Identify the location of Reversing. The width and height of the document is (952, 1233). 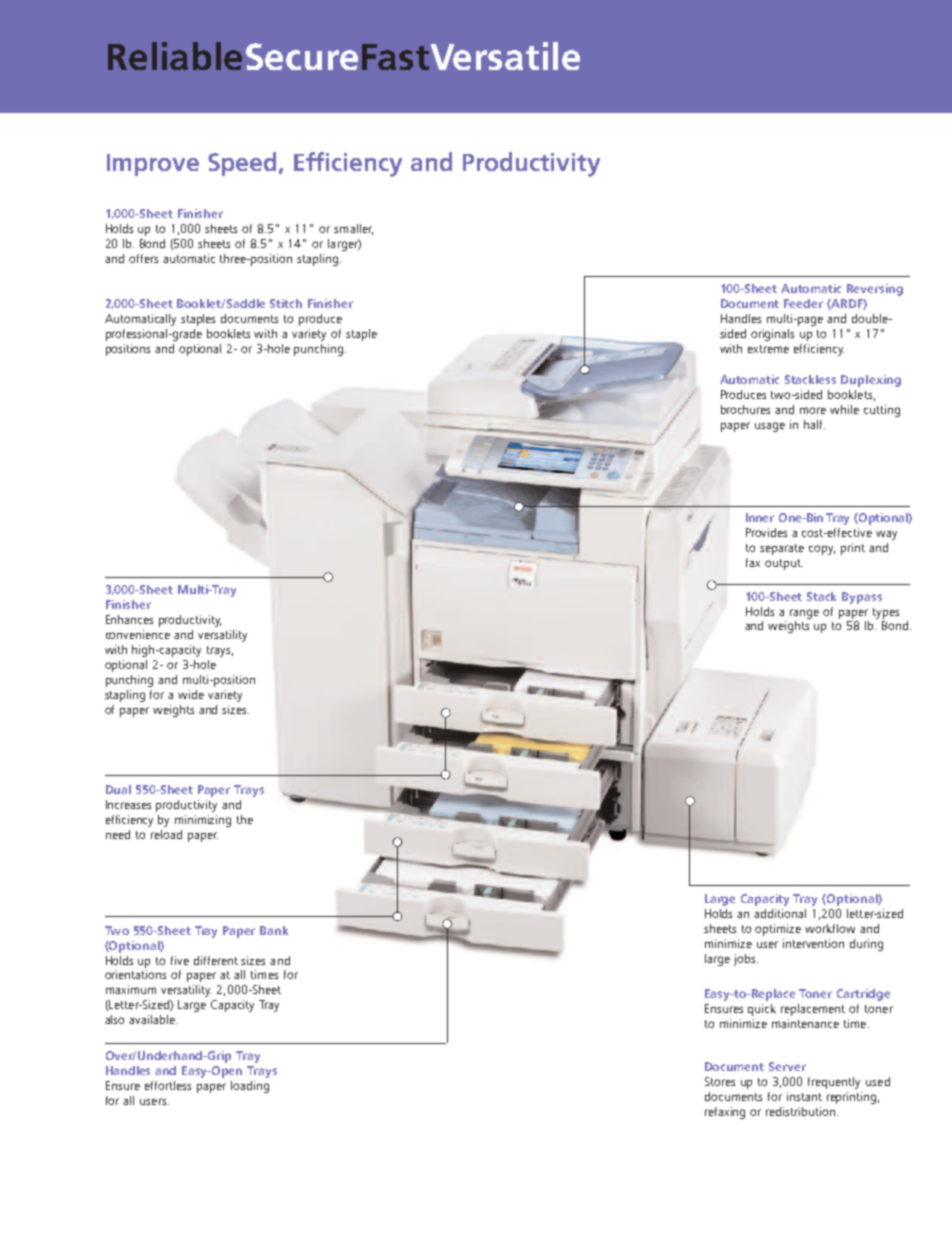
(875, 290).
